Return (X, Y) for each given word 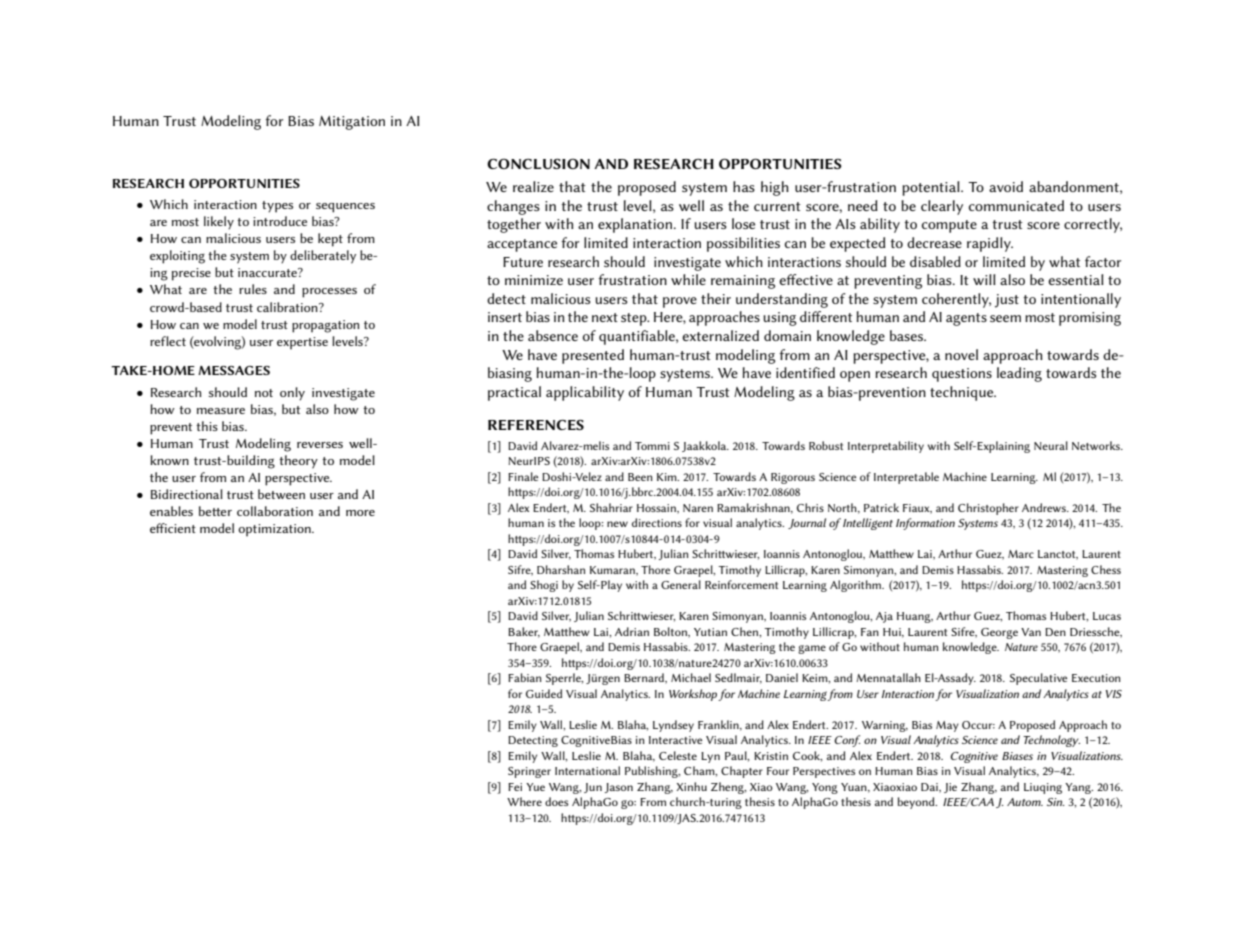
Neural (1051, 445)
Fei (515, 787)
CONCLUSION (538, 164)
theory (298, 462)
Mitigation (352, 123)
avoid (1006, 186)
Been (640, 477)
